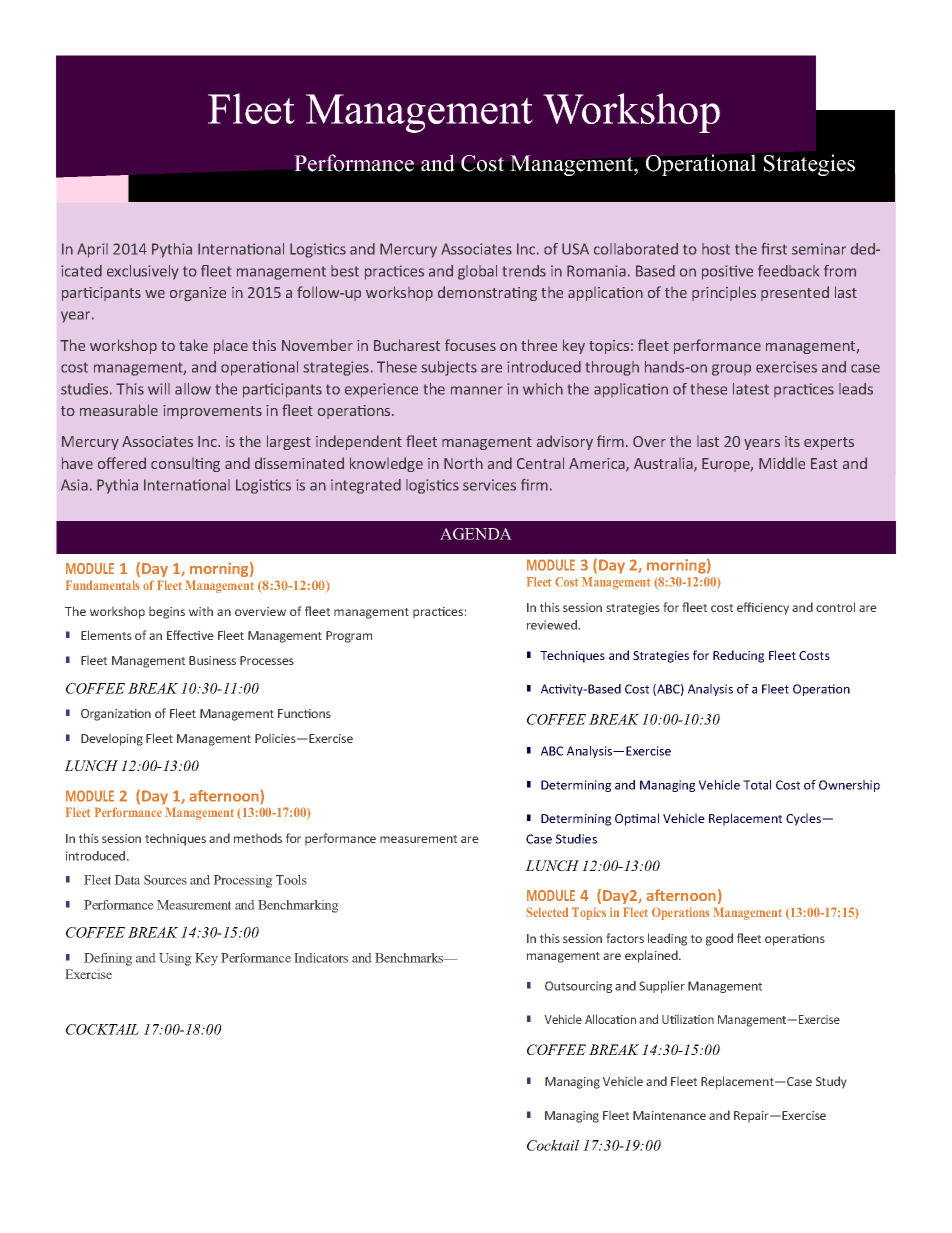  Describe the element at coordinates (103, 585) in the screenshot. I see `Fundamentals` at that location.
